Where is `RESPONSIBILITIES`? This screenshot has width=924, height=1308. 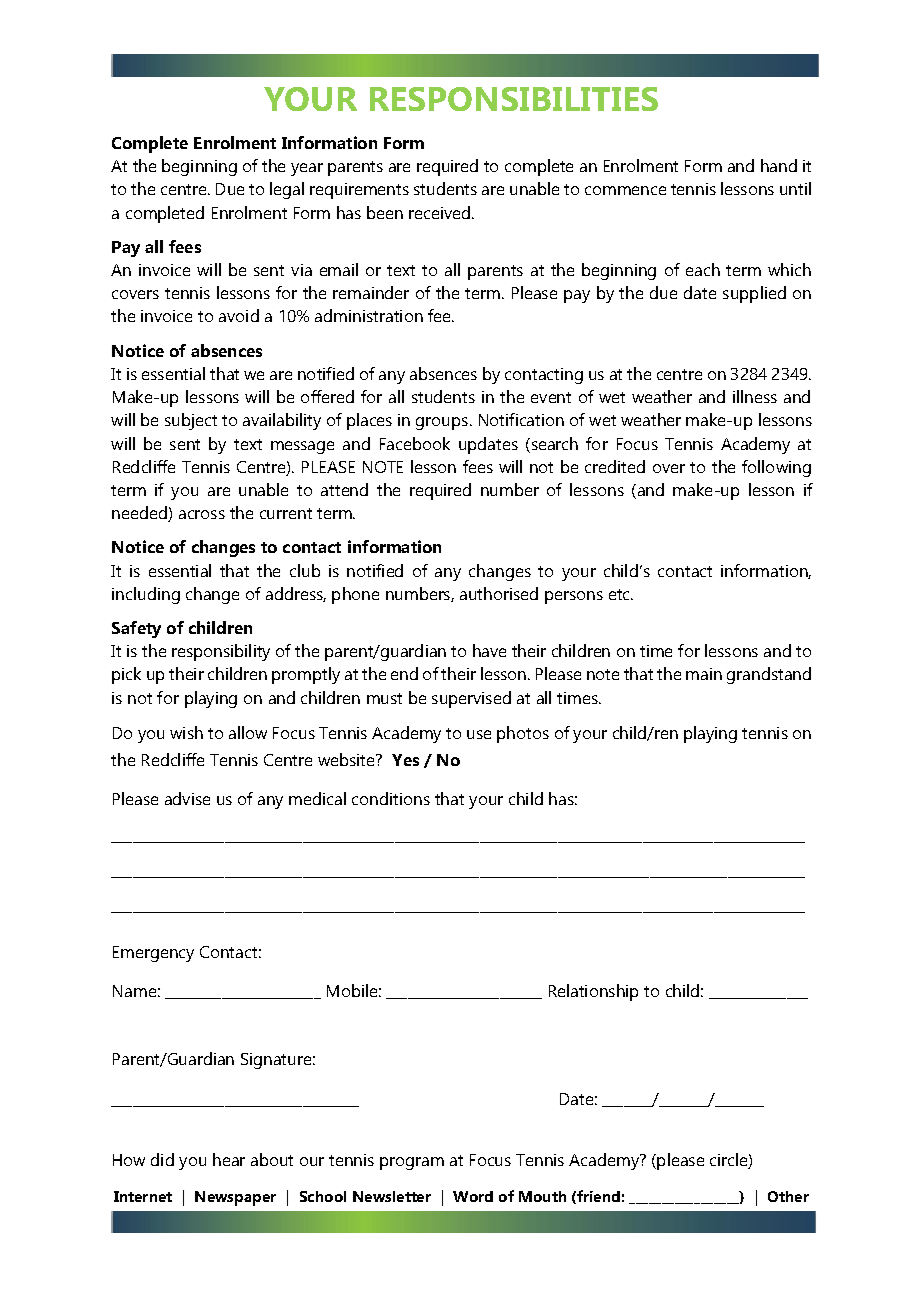
RESPONSIBILITIES is located at coordinates (514, 99).
